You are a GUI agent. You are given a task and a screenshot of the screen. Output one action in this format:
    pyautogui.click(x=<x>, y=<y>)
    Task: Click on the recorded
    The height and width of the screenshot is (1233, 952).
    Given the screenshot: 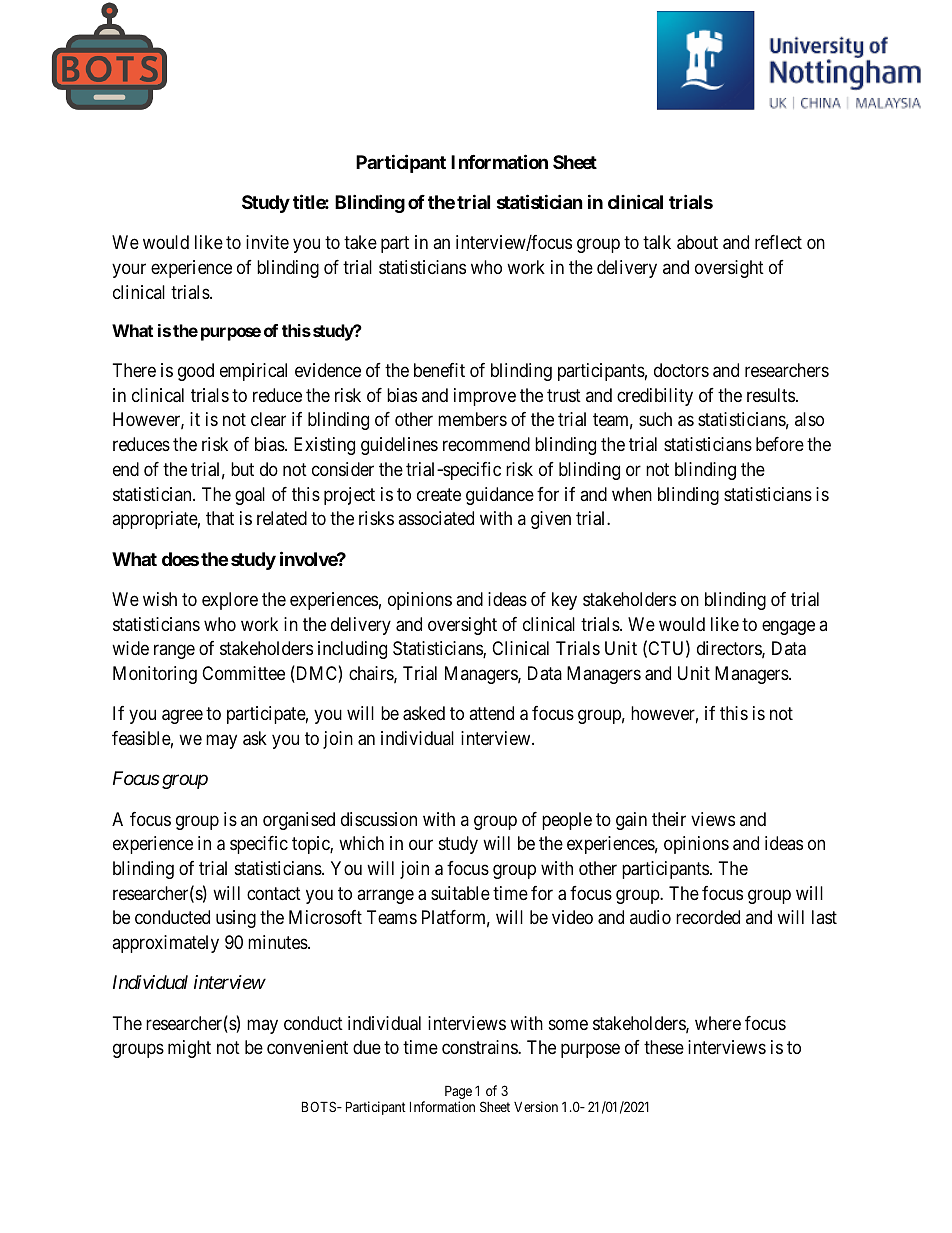 What is the action you would take?
    pyautogui.click(x=708, y=917)
